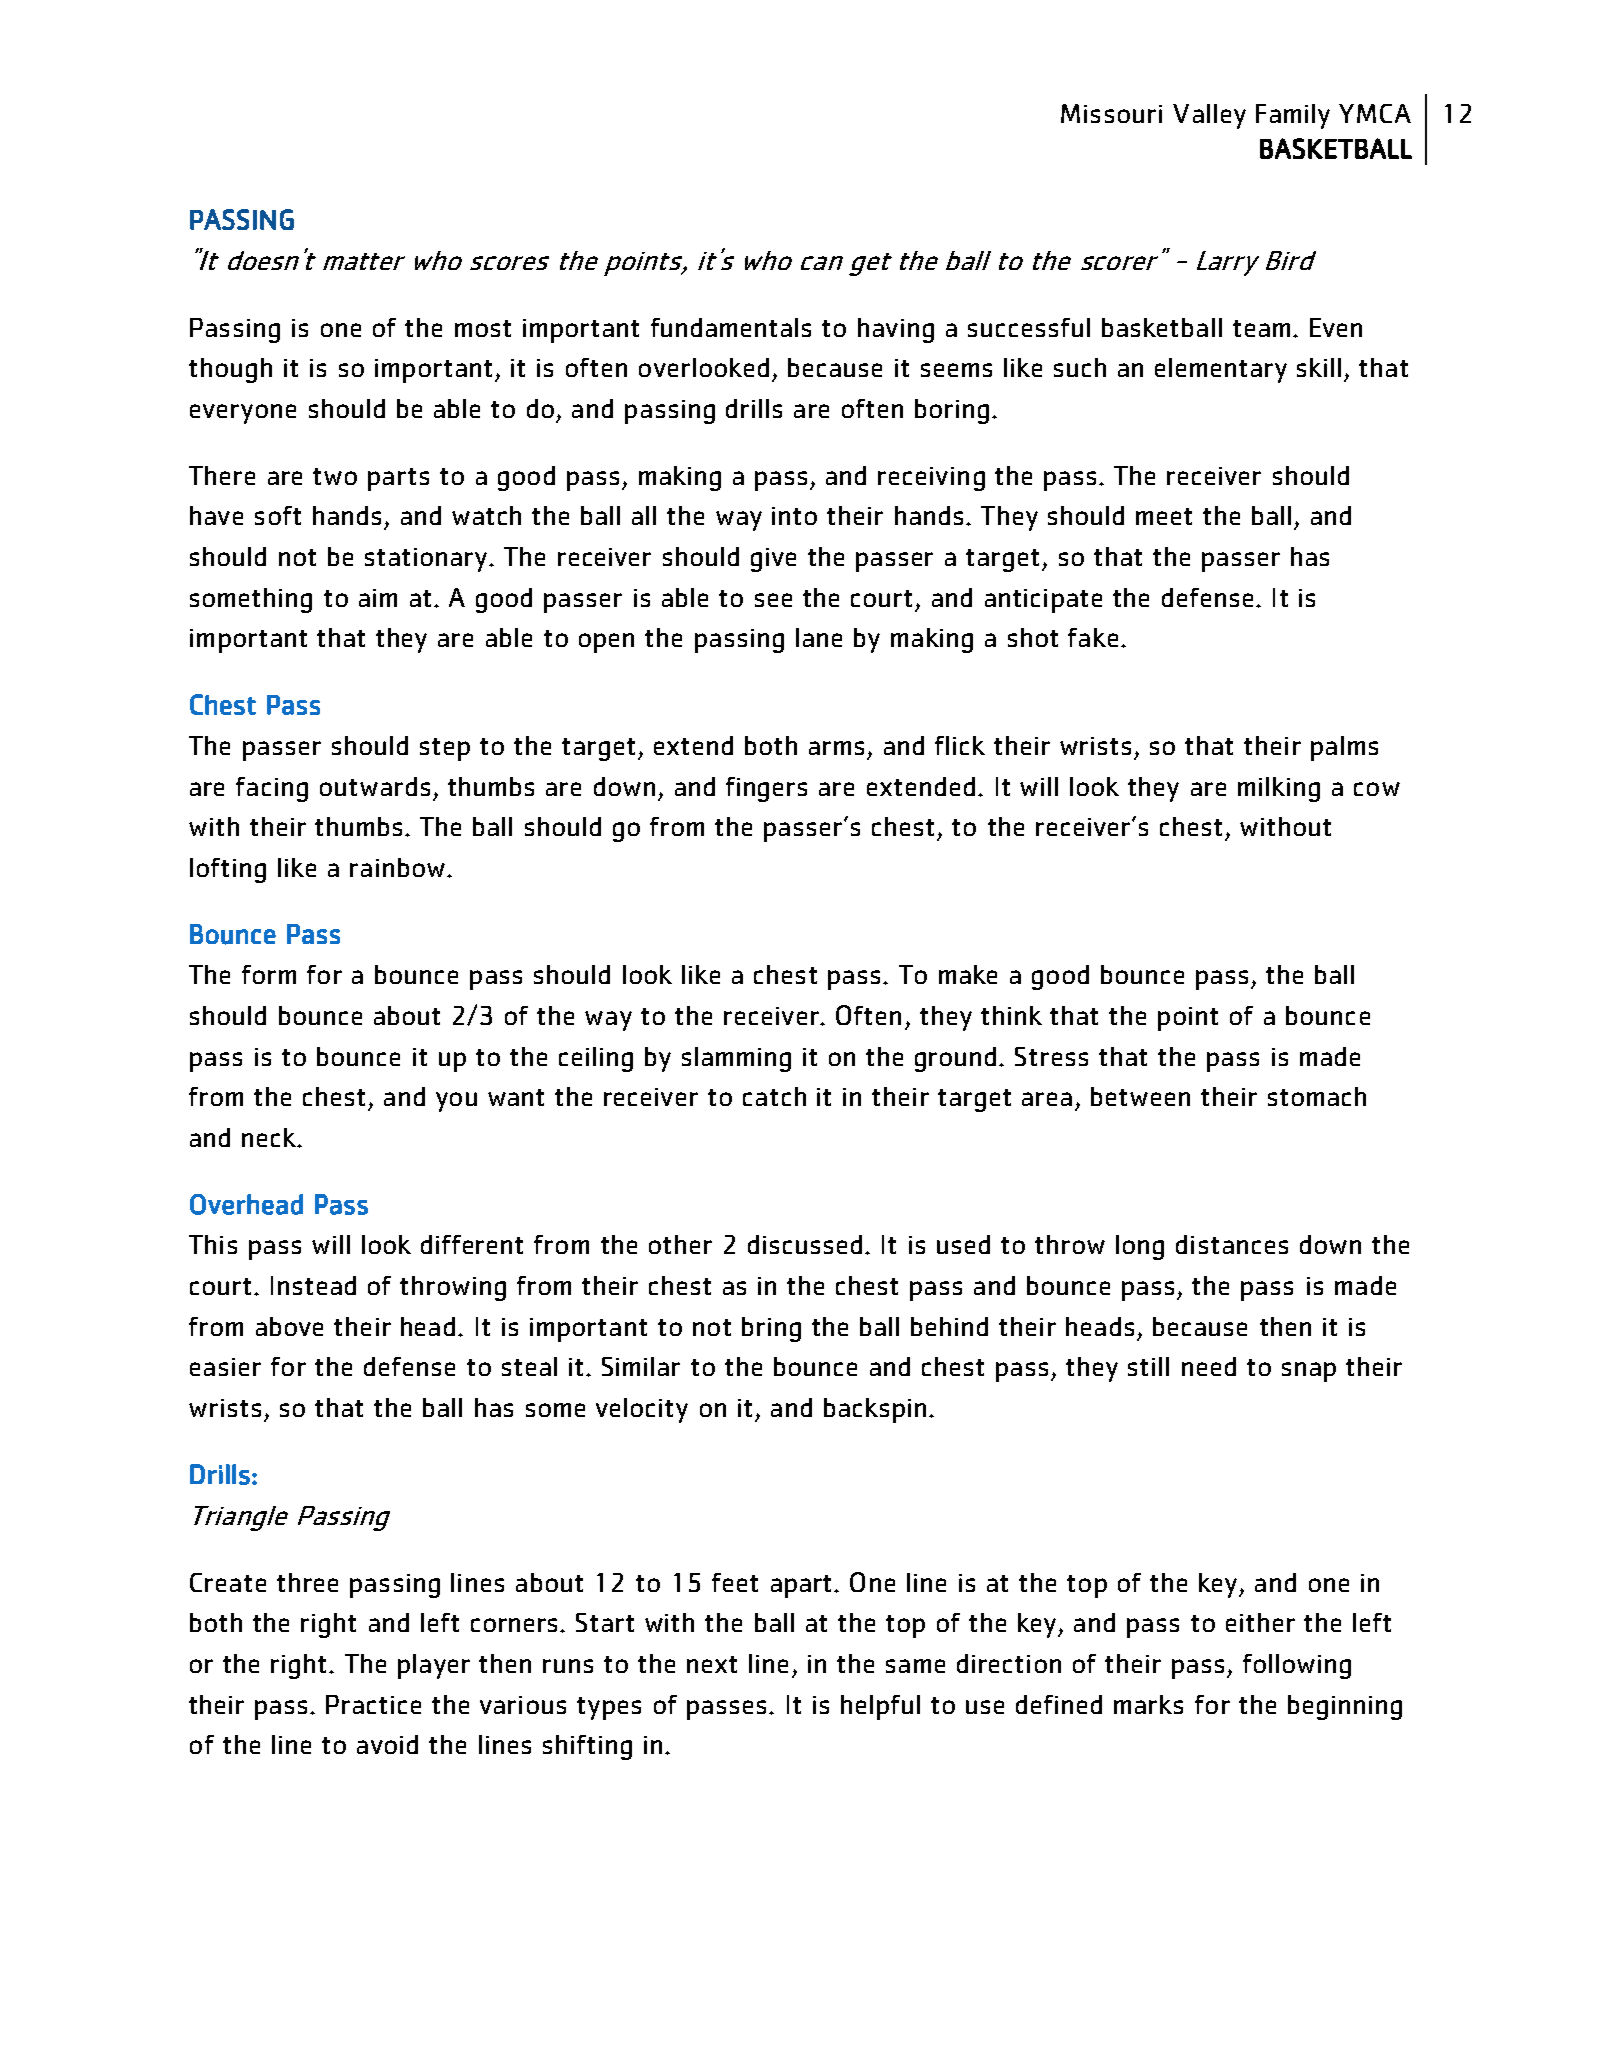 The width and height of the screenshot is (1600, 2070). Describe the element at coordinates (1232, 1244) in the screenshot. I see `distances` at that location.
